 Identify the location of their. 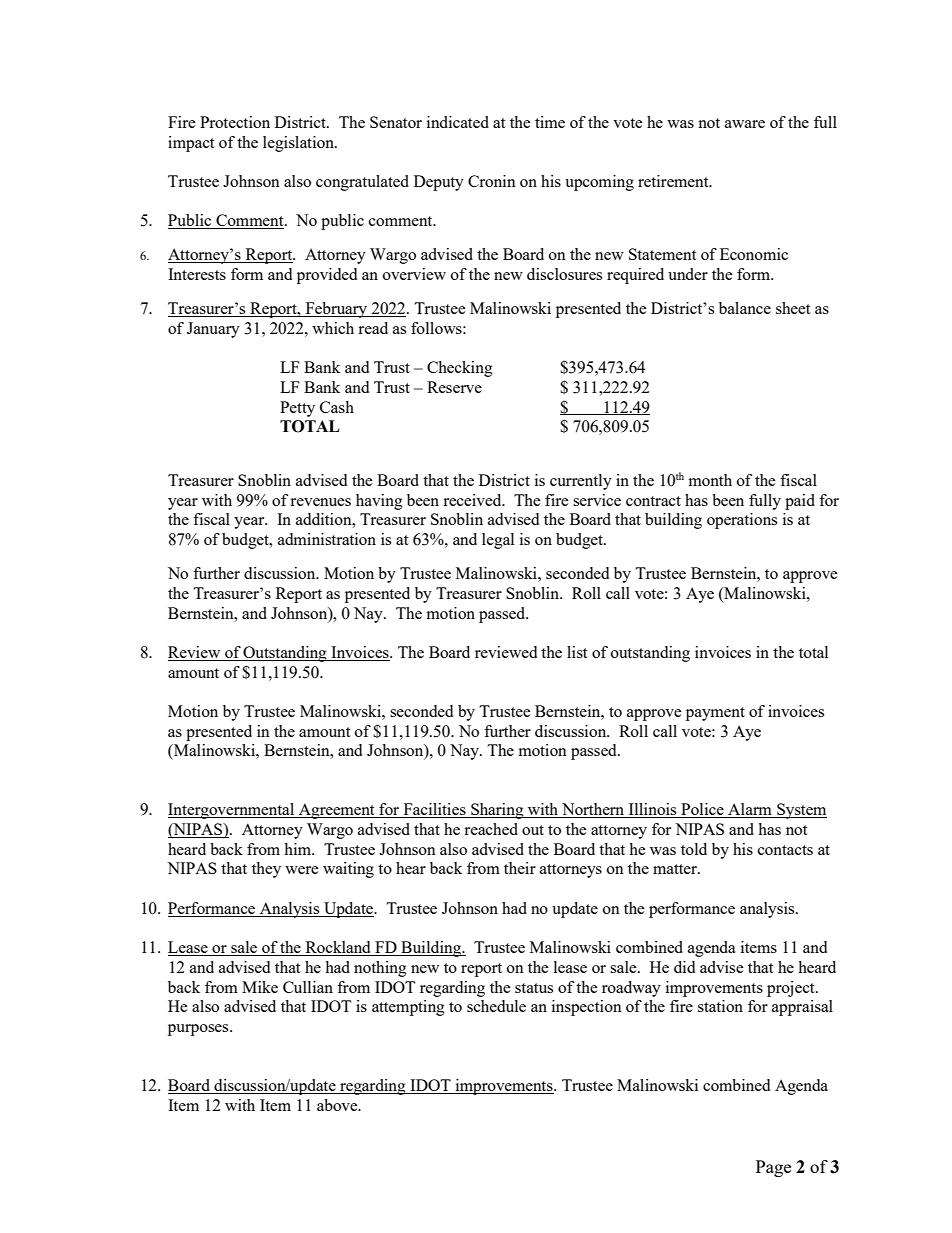
(520, 868).
